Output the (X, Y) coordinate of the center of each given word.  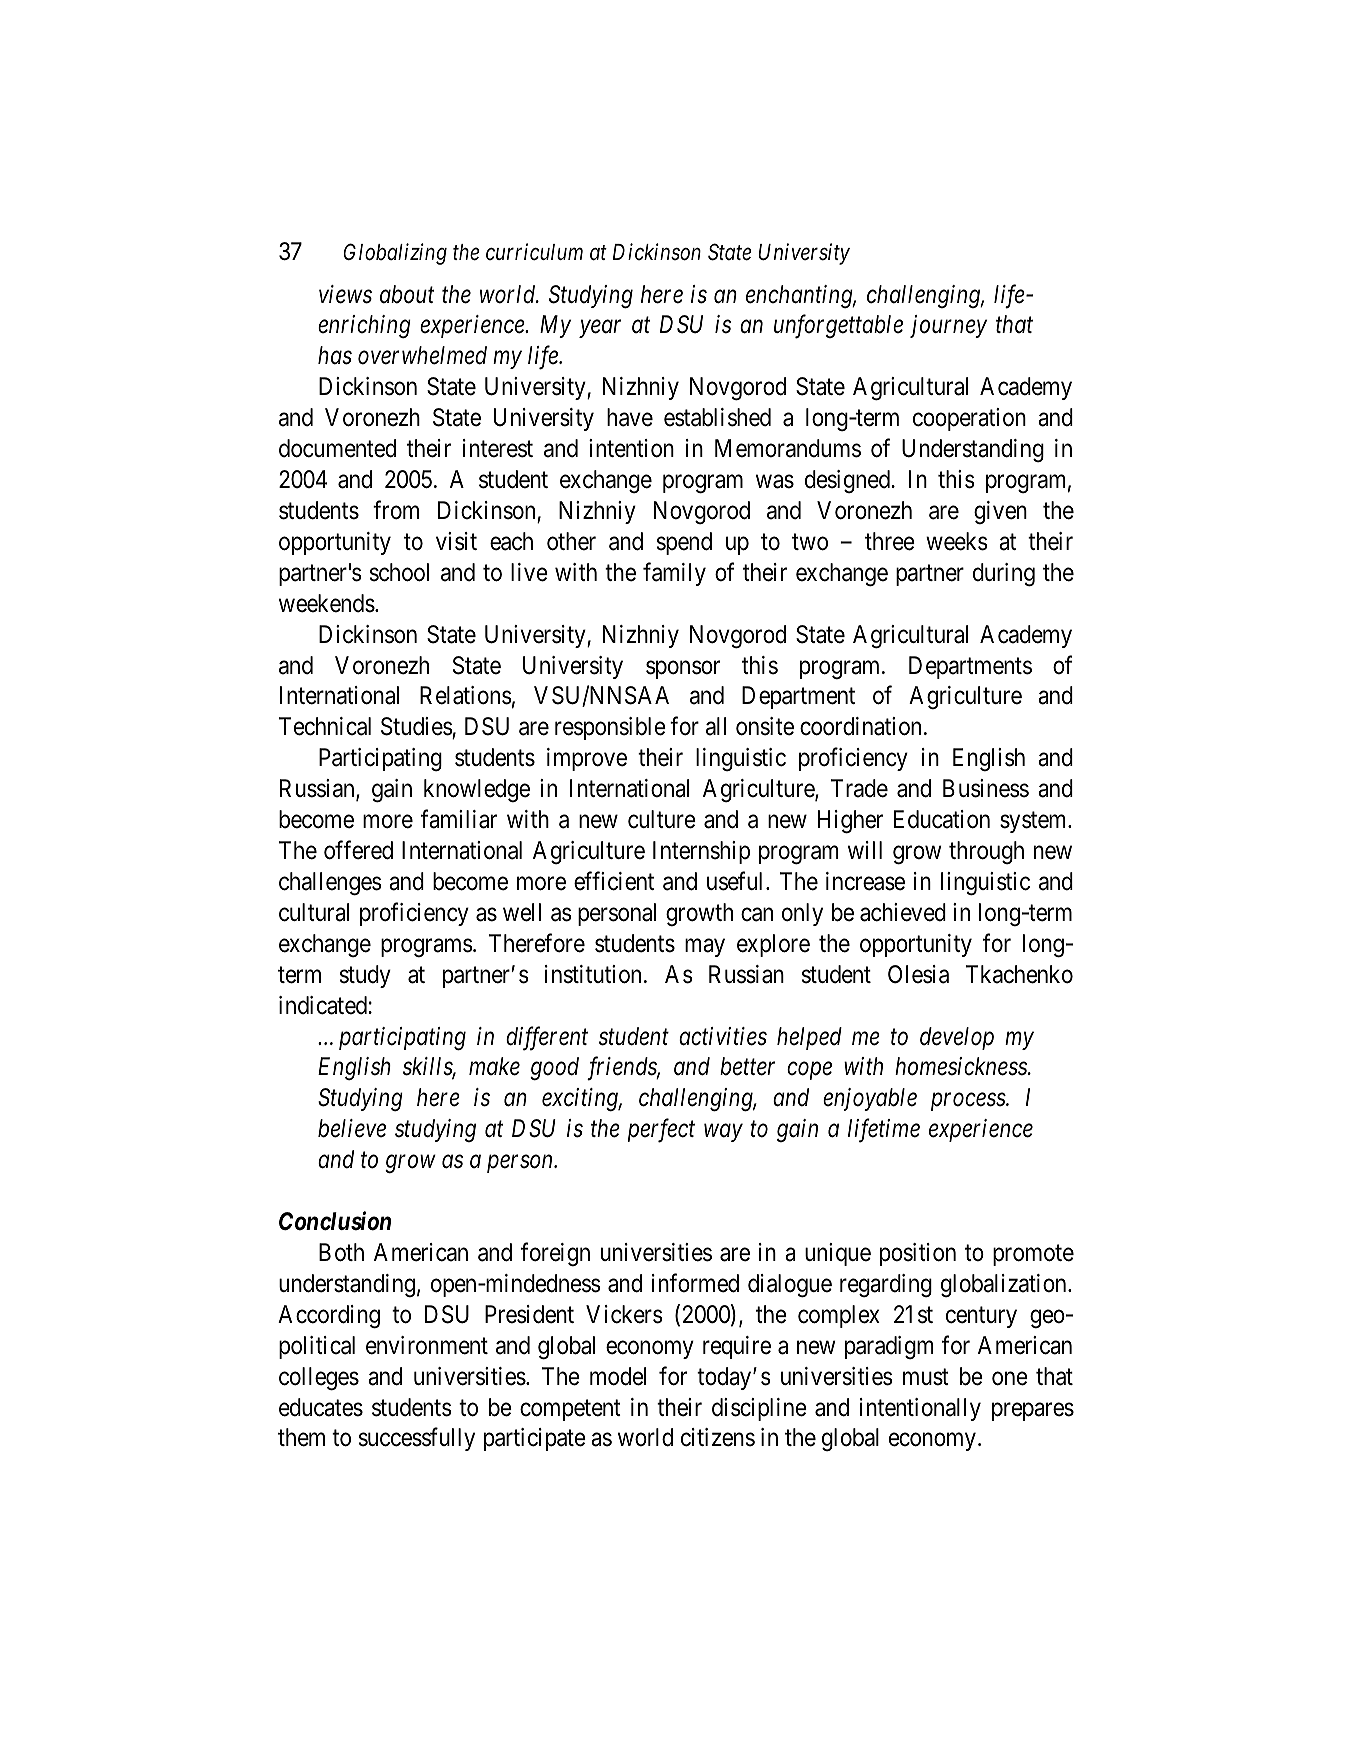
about (407, 294)
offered (358, 850)
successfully (417, 1439)
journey (948, 327)
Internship (701, 852)
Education (942, 819)
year (600, 329)
